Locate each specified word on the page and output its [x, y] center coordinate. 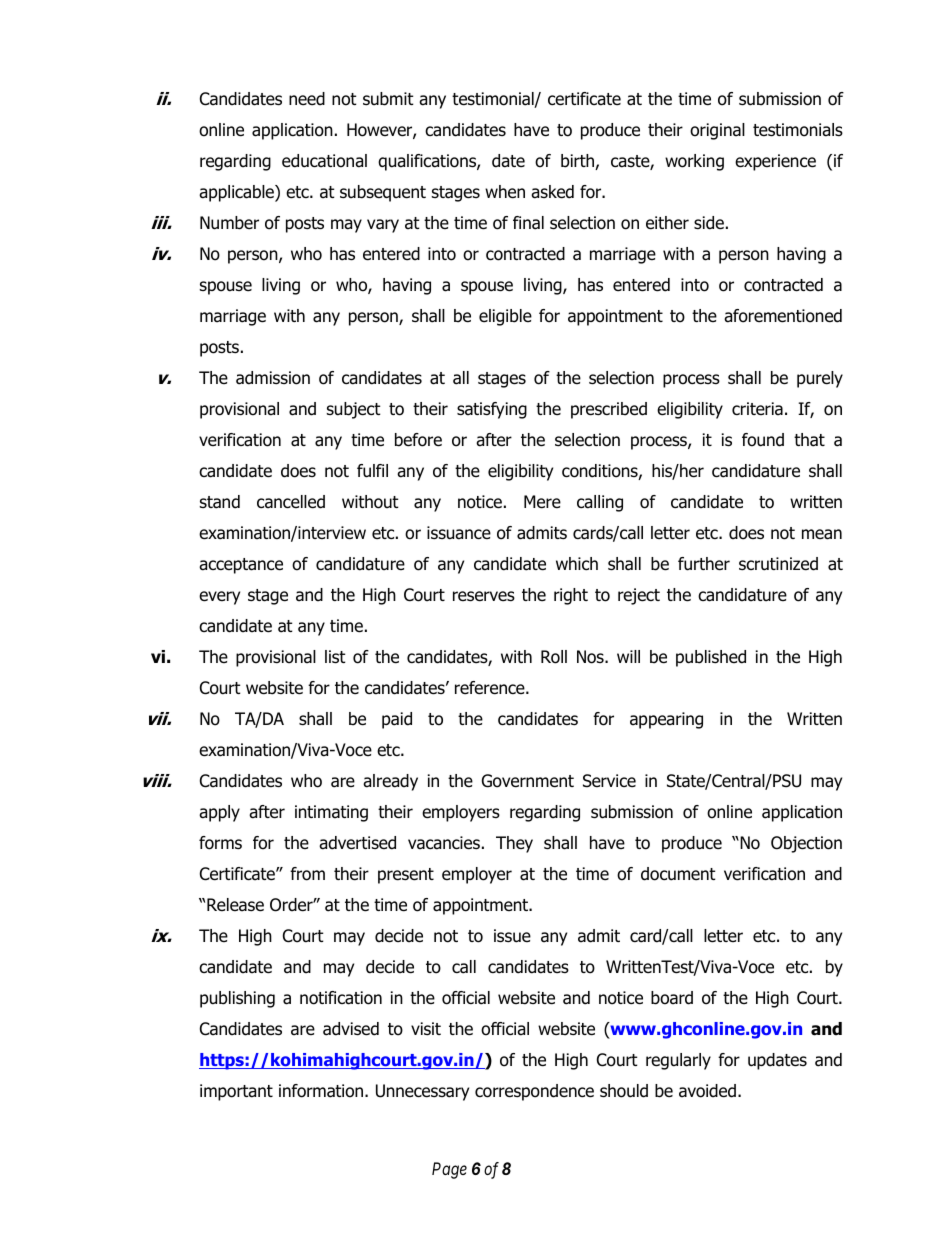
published [711, 658]
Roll [554, 657]
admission [273, 378]
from [307, 874]
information [322, 1091]
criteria [757, 409]
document [678, 874]
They [514, 844]
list [335, 657]
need [307, 99]
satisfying [492, 410]
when [505, 192]
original [717, 131]
